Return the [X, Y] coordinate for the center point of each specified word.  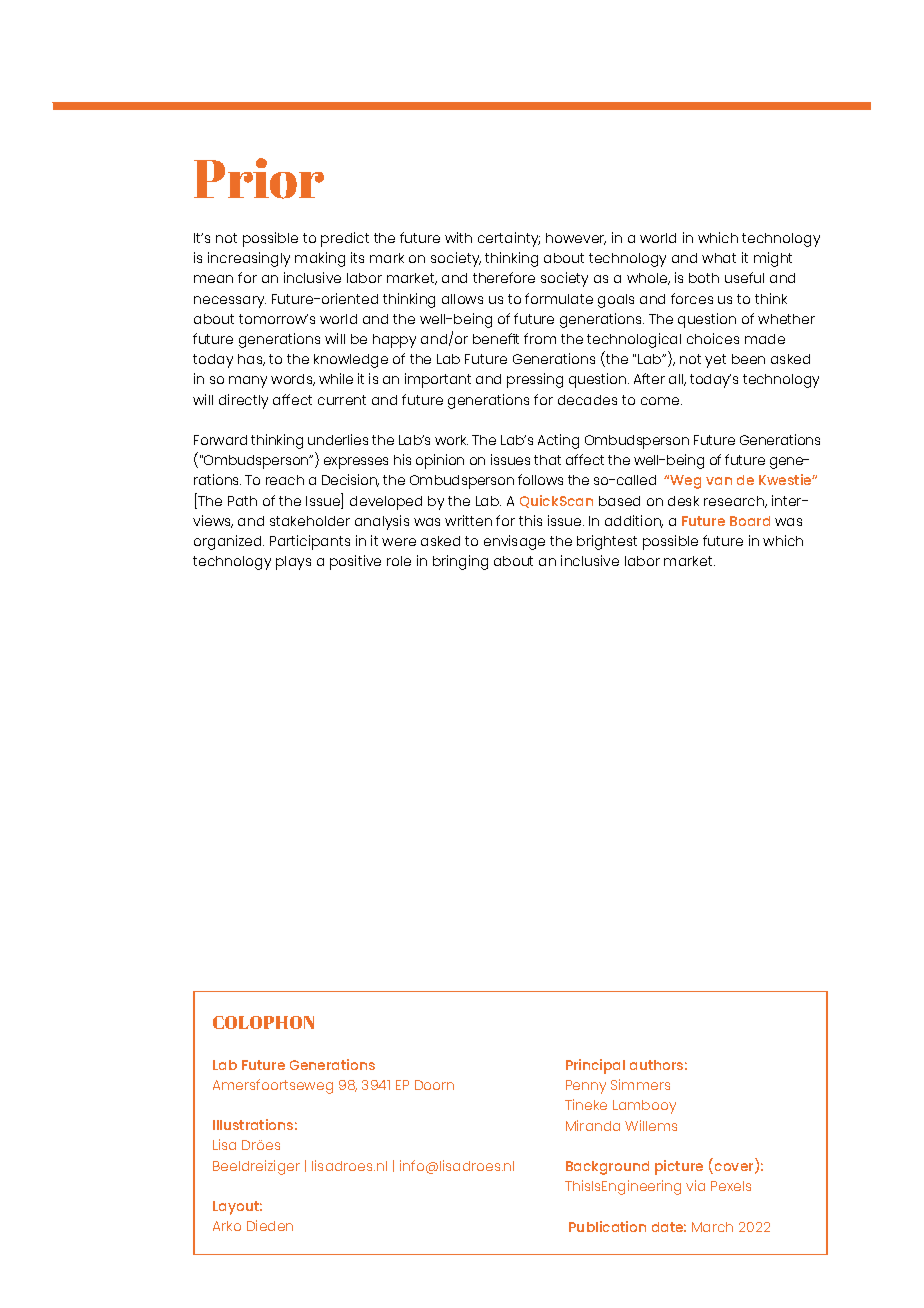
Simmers [640, 1084]
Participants [310, 542]
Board [750, 521]
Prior [259, 178]
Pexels [731, 1186]
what [719, 258]
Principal [595, 1066]
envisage [514, 542]
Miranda [593, 1125]
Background [607, 1168]
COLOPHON [263, 1022]
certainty [509, 239]
